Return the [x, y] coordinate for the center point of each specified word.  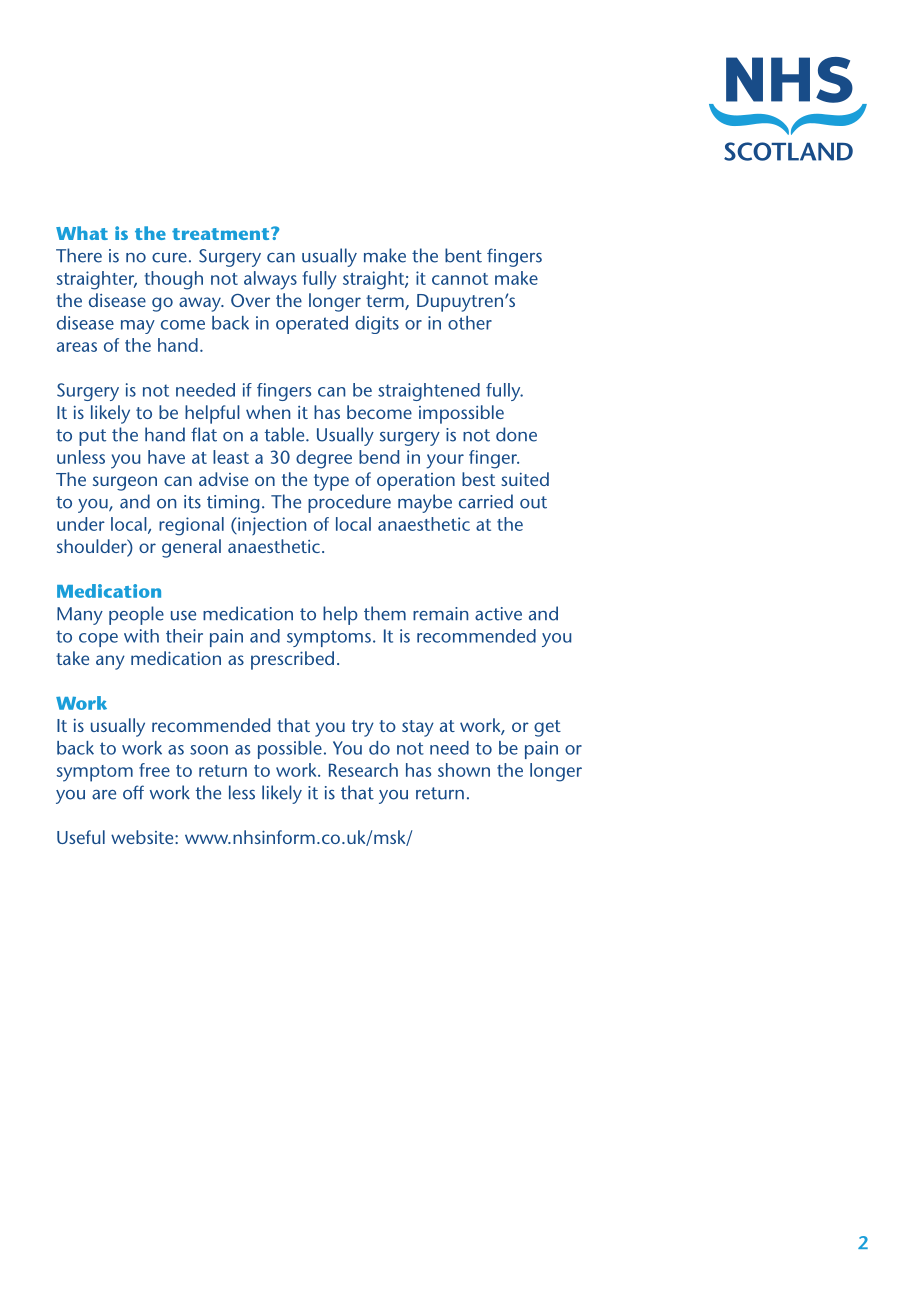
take [72, 658]
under [81, 524]
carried [486, 501]
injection [271, 526]
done [516, 434]
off [133, 792]
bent [463, 255]
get [547, 728]
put [92, 437]
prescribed [292, 660]
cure [169, 258]
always [270, 280]
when [268, 412]
